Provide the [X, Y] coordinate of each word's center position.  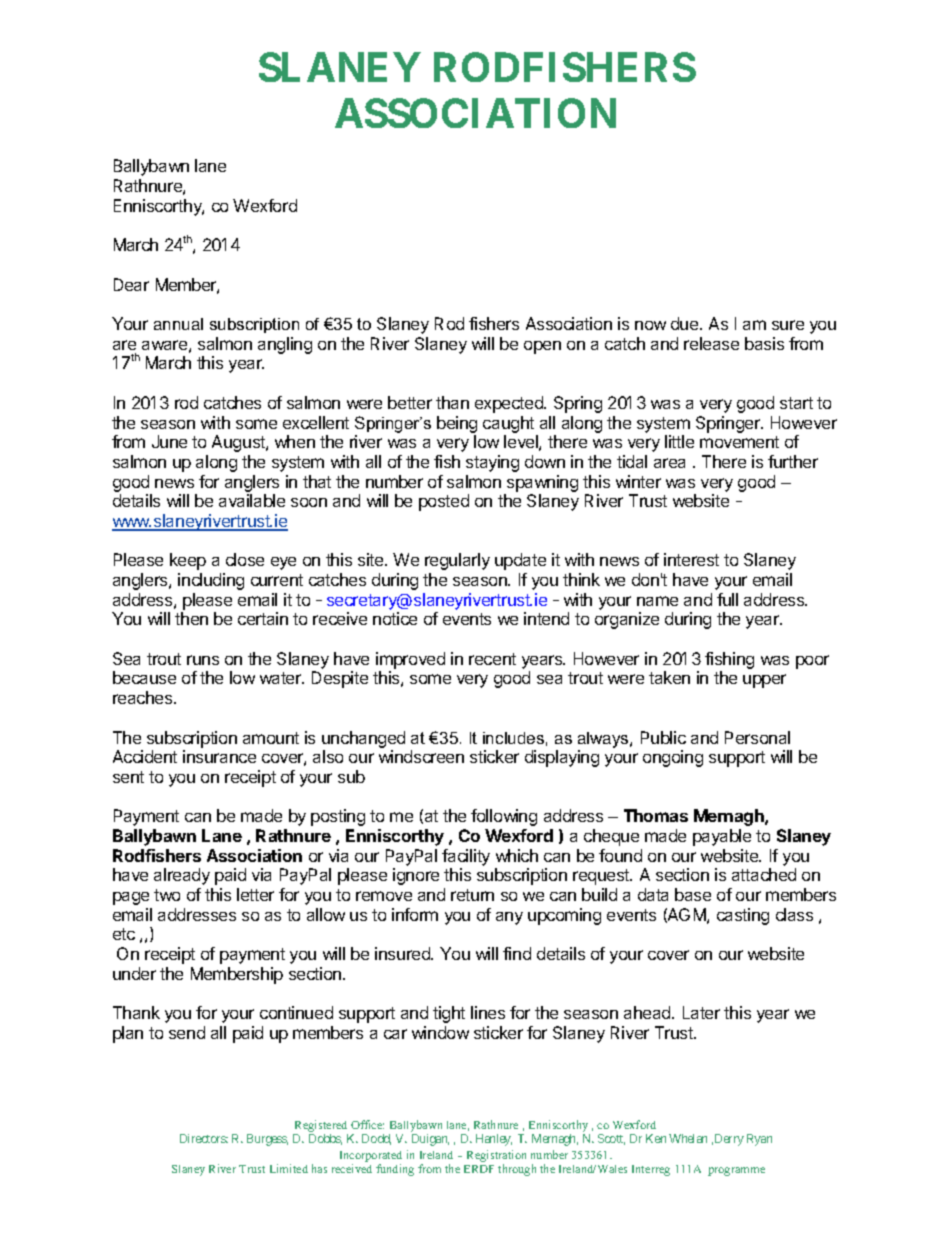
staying [492, 463]
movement [739, 442]
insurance [219, 756]
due [686, 323]
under [134, 973]
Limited [289, 1168]
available [252, 500]
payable [722, 837]
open [542, 347]
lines [488, 1012]
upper [764, 681]
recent [492, 659]
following [504, 817]
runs [203, 660]
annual [178, 324]
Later [701, 1012]
